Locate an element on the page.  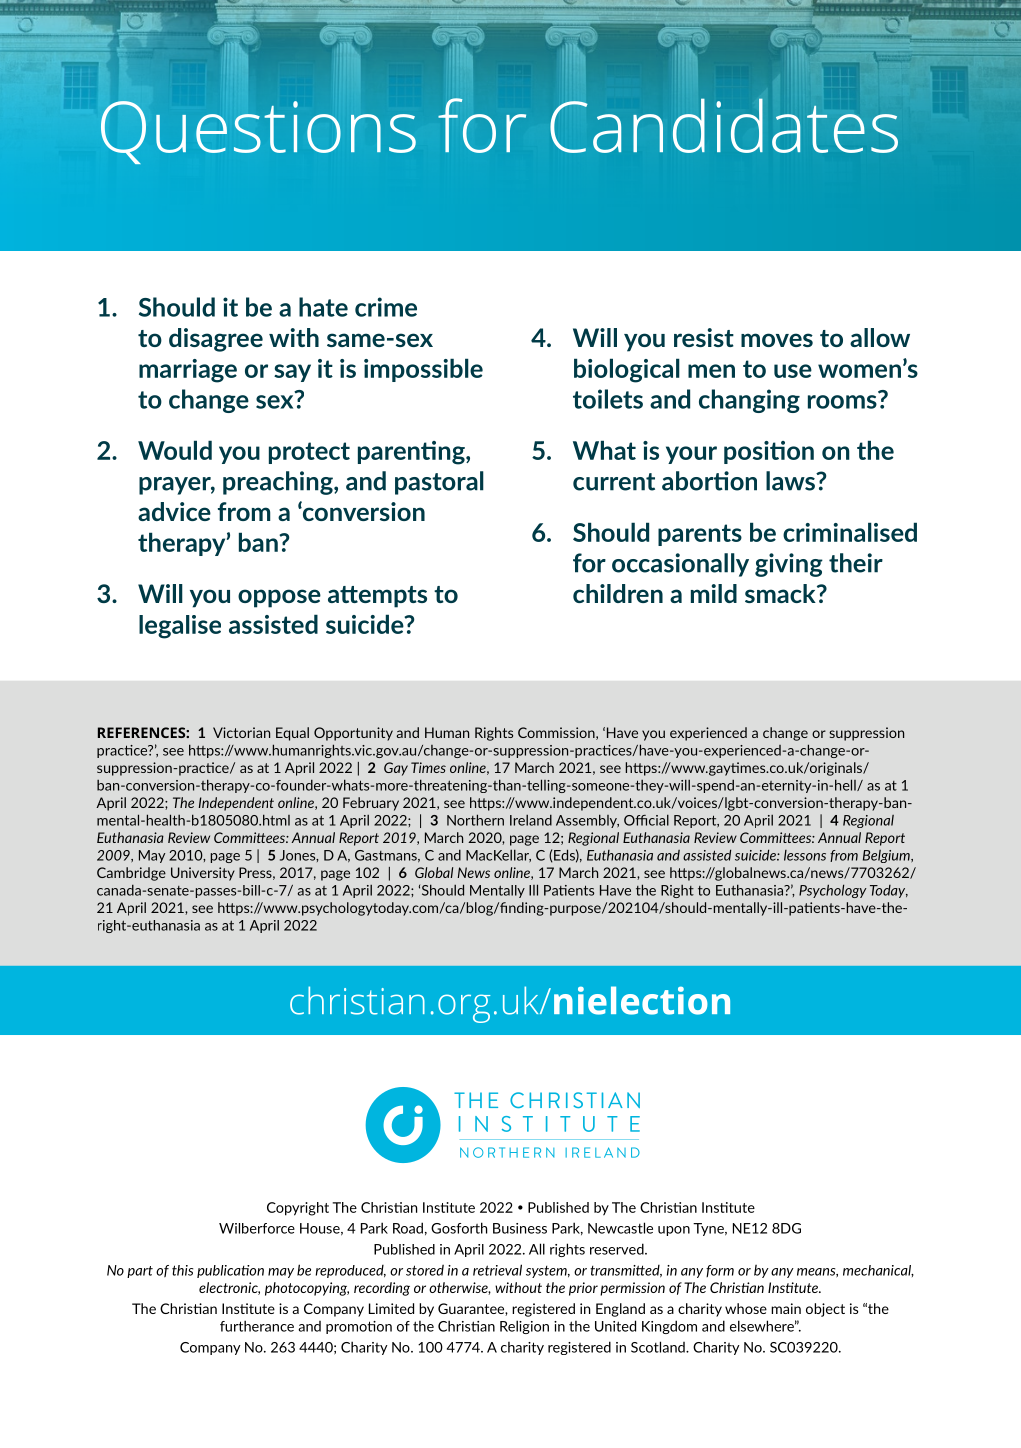
furtherance is located at coordinates (257, 1326).
